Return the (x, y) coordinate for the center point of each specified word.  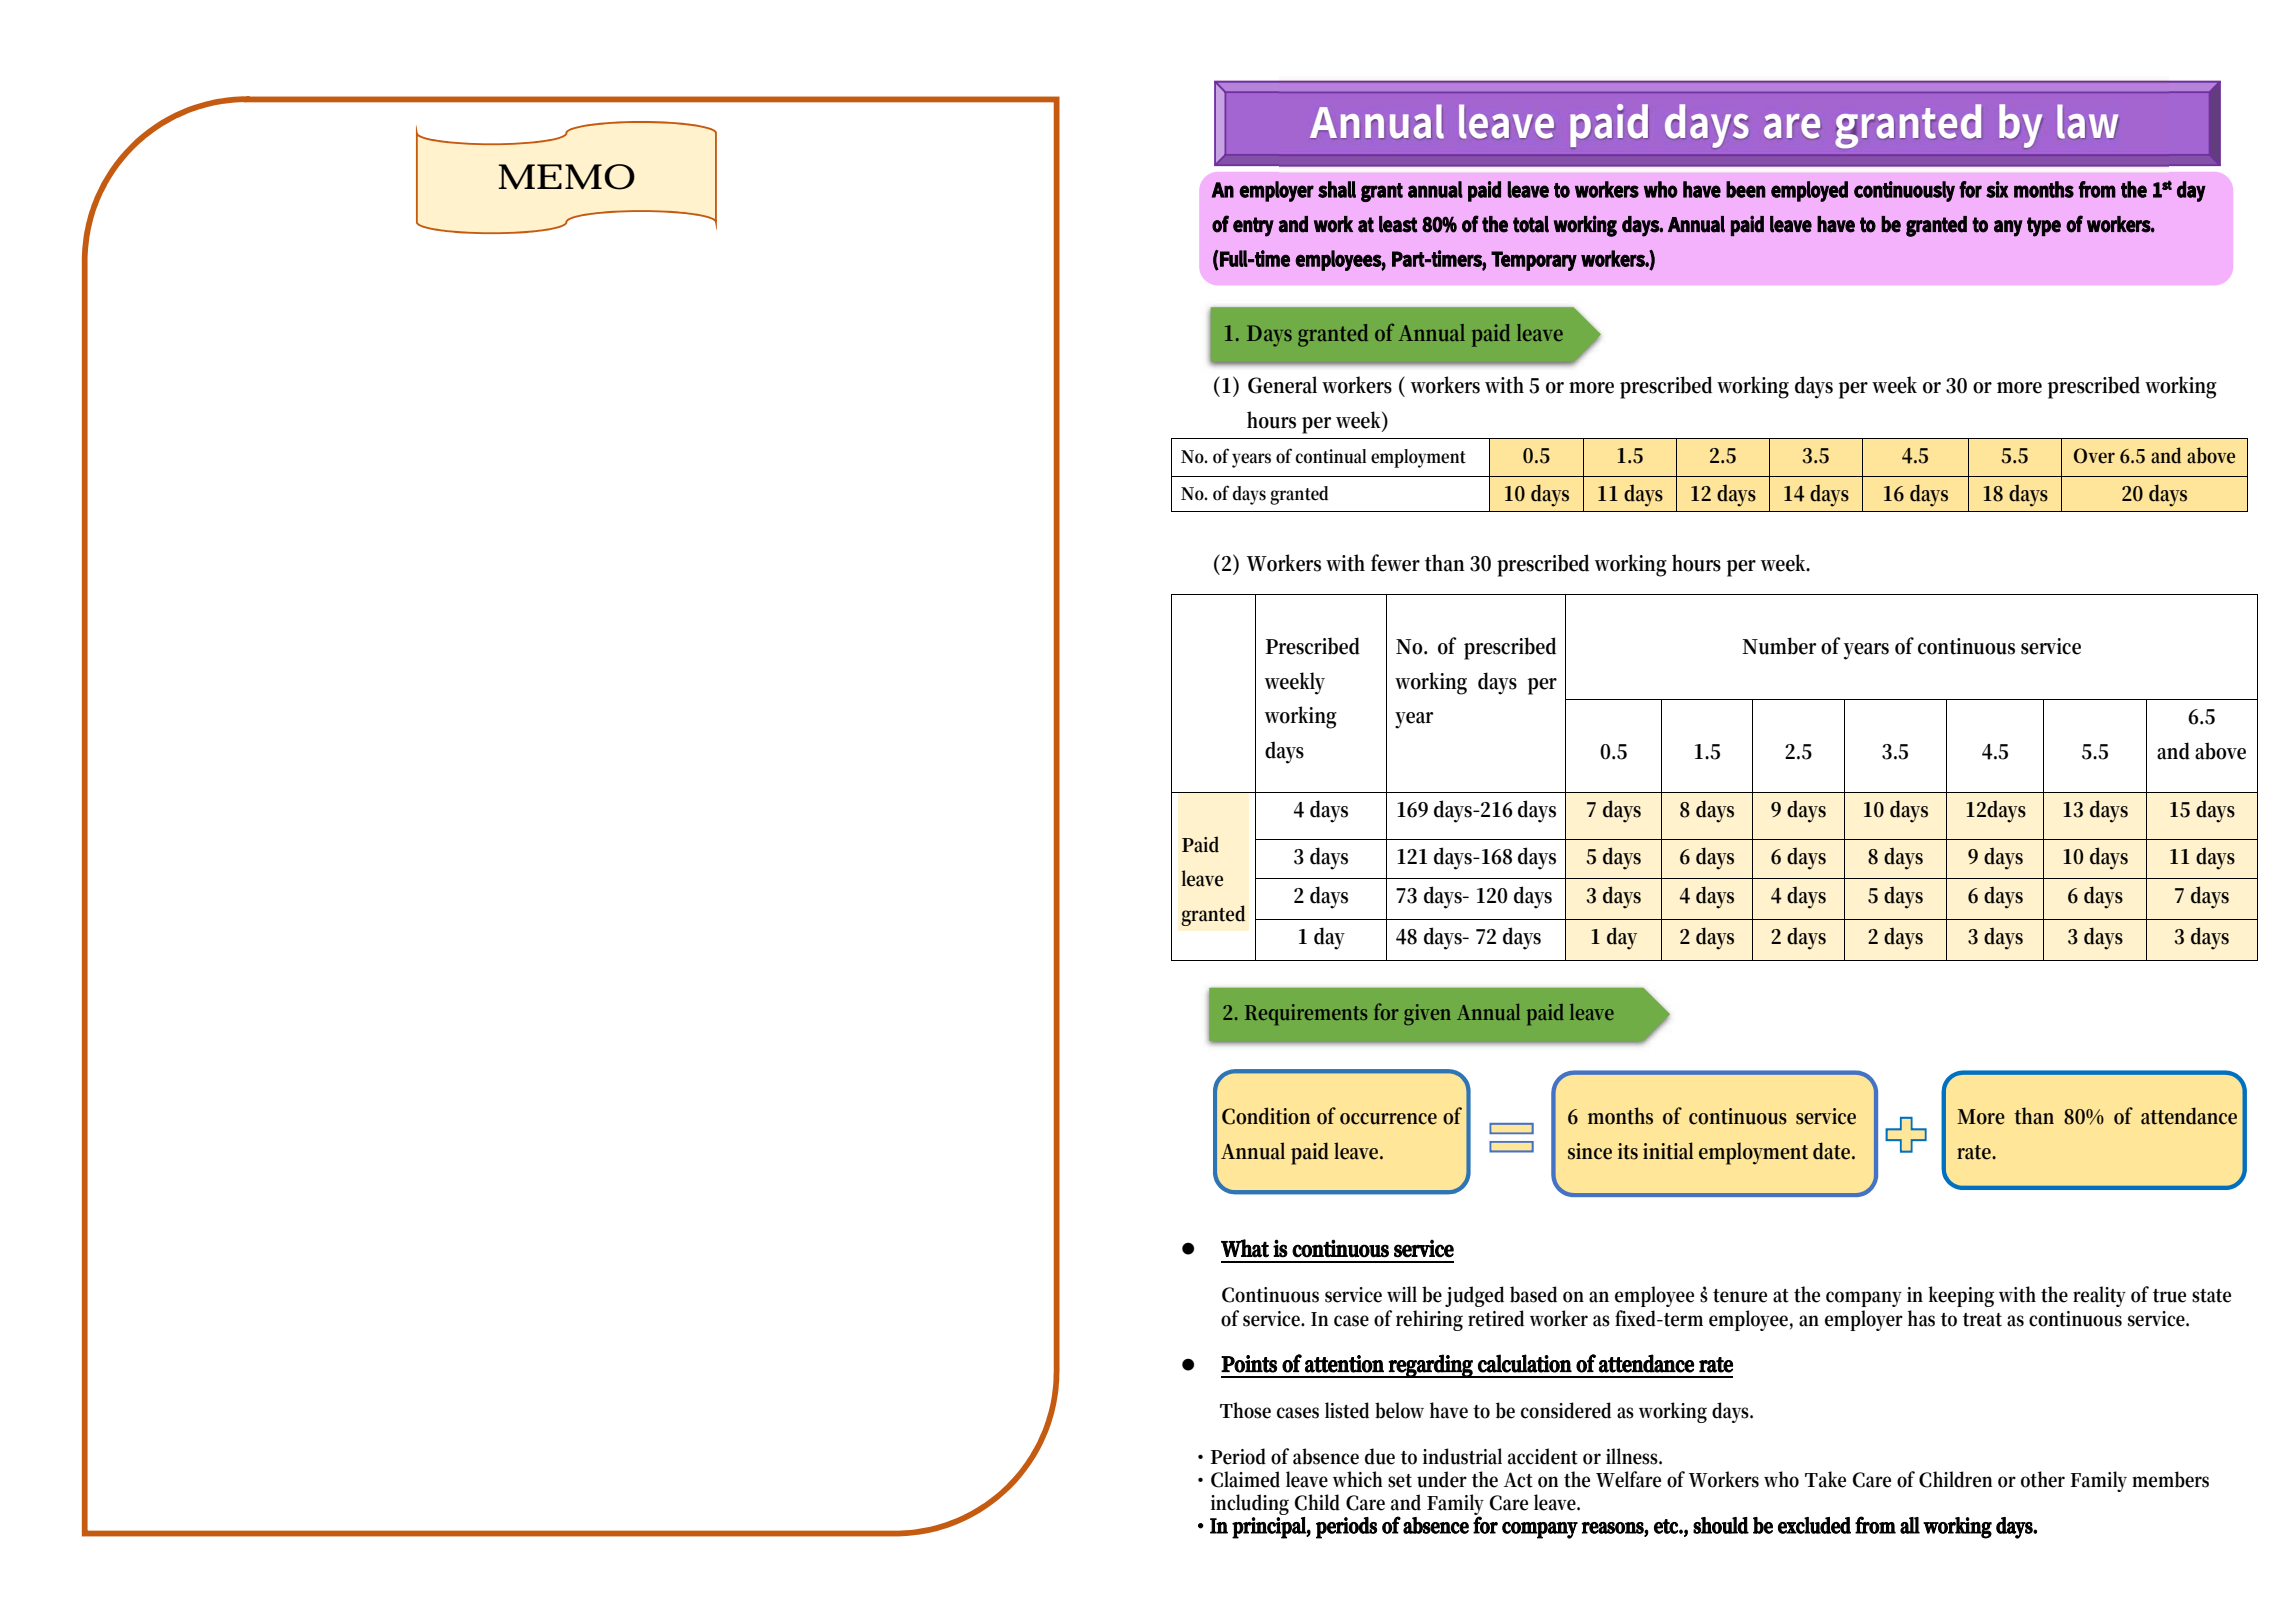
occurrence (1388, 1119)
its (1628, 1151)
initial (1668, 1151)
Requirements (1306, 1014)
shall (1337, 189)
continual (1330, 456)
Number (1779, 646)
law (2087, 121)
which (1358, 1479)
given (1427, 1014)
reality (2099, 1296)
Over (2094, 456)
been (1746, 189)
